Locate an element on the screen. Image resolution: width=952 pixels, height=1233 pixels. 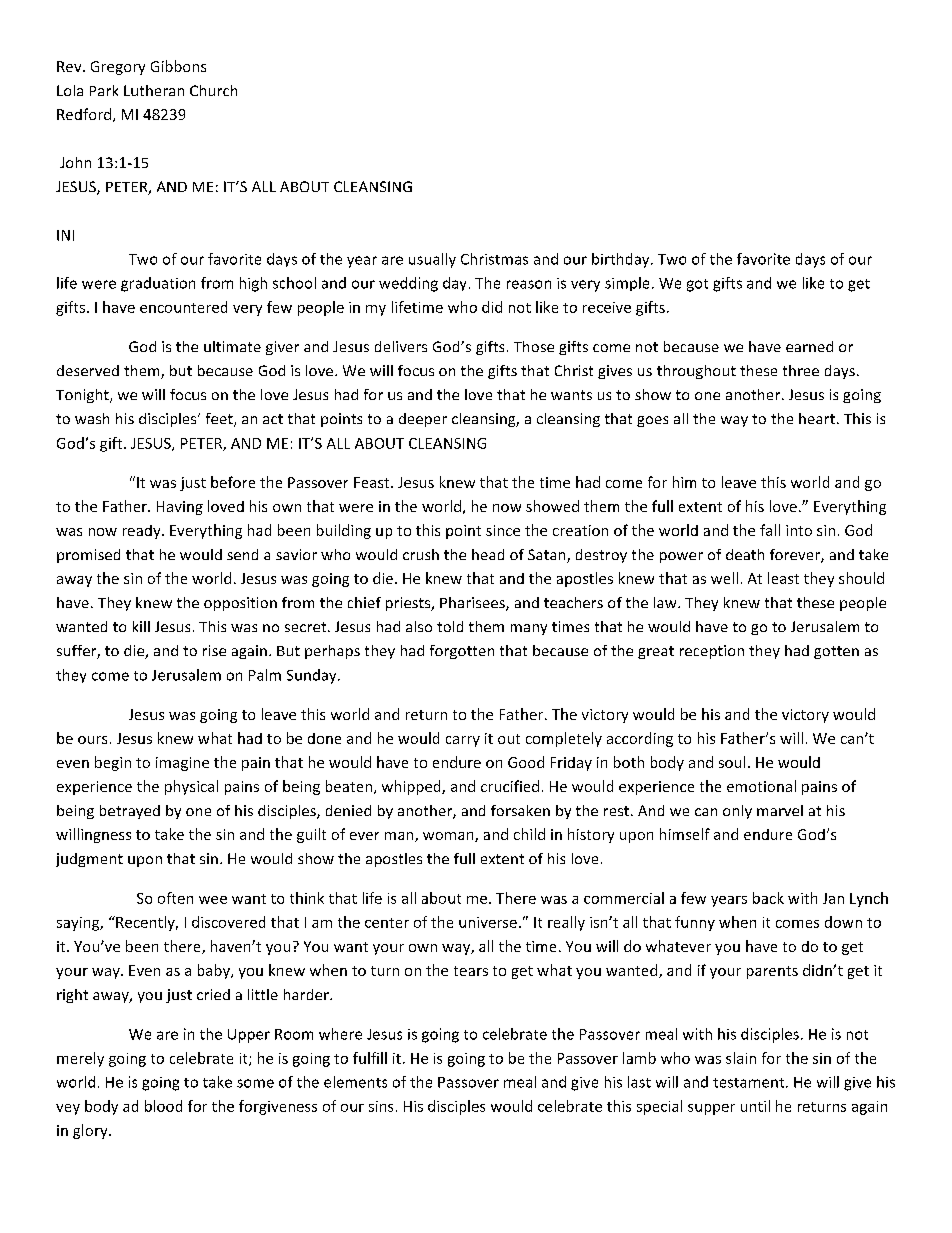
feet is located at coordinates (220, 420).
